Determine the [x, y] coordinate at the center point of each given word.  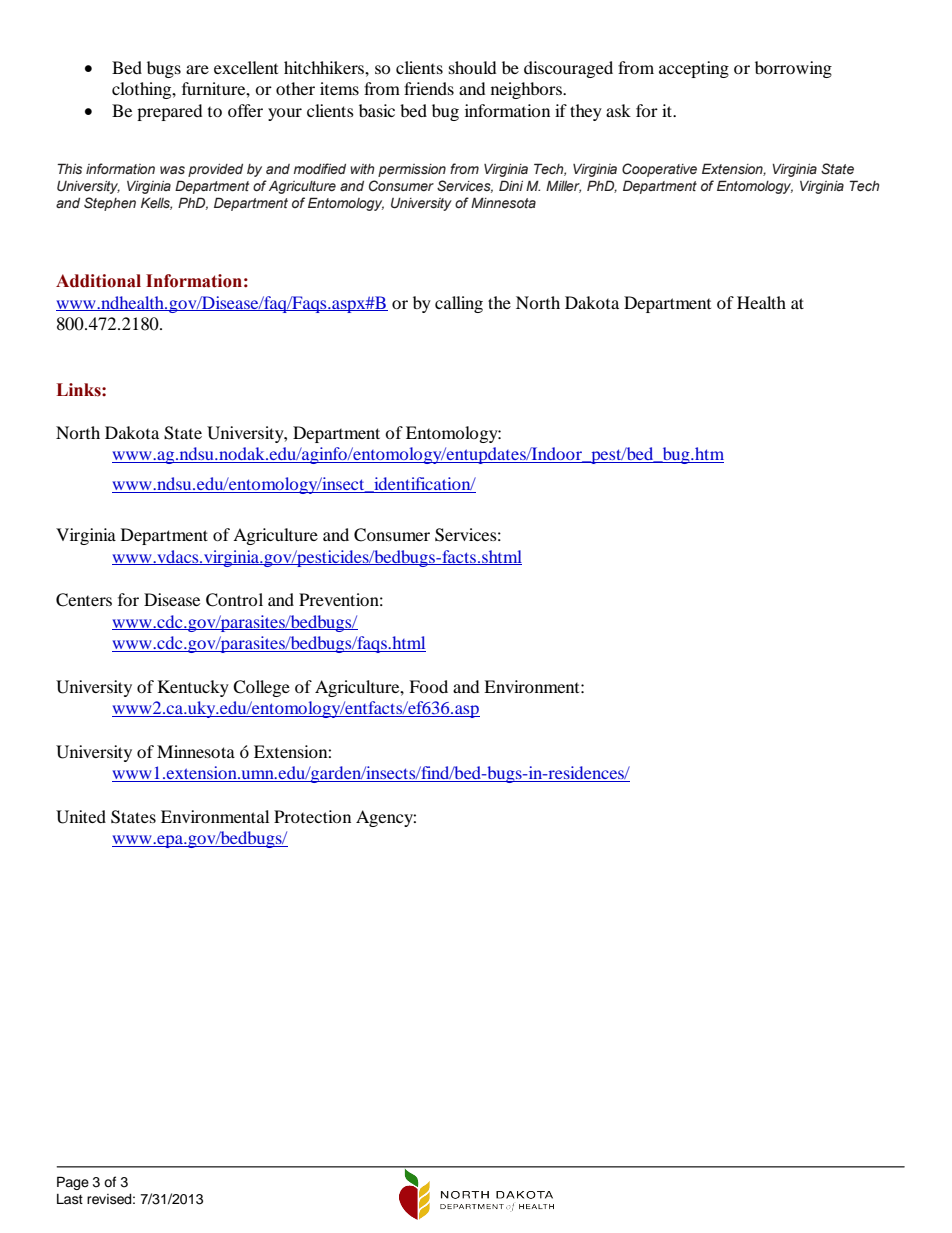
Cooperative [659, 170]
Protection [312, 816]
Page [73, 1183]
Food [428, 686]
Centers [84, 600]
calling [459, 304]
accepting [694, 69]
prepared [169, 112]
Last [70, 1199]
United [81, 817]
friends [429, 88]
